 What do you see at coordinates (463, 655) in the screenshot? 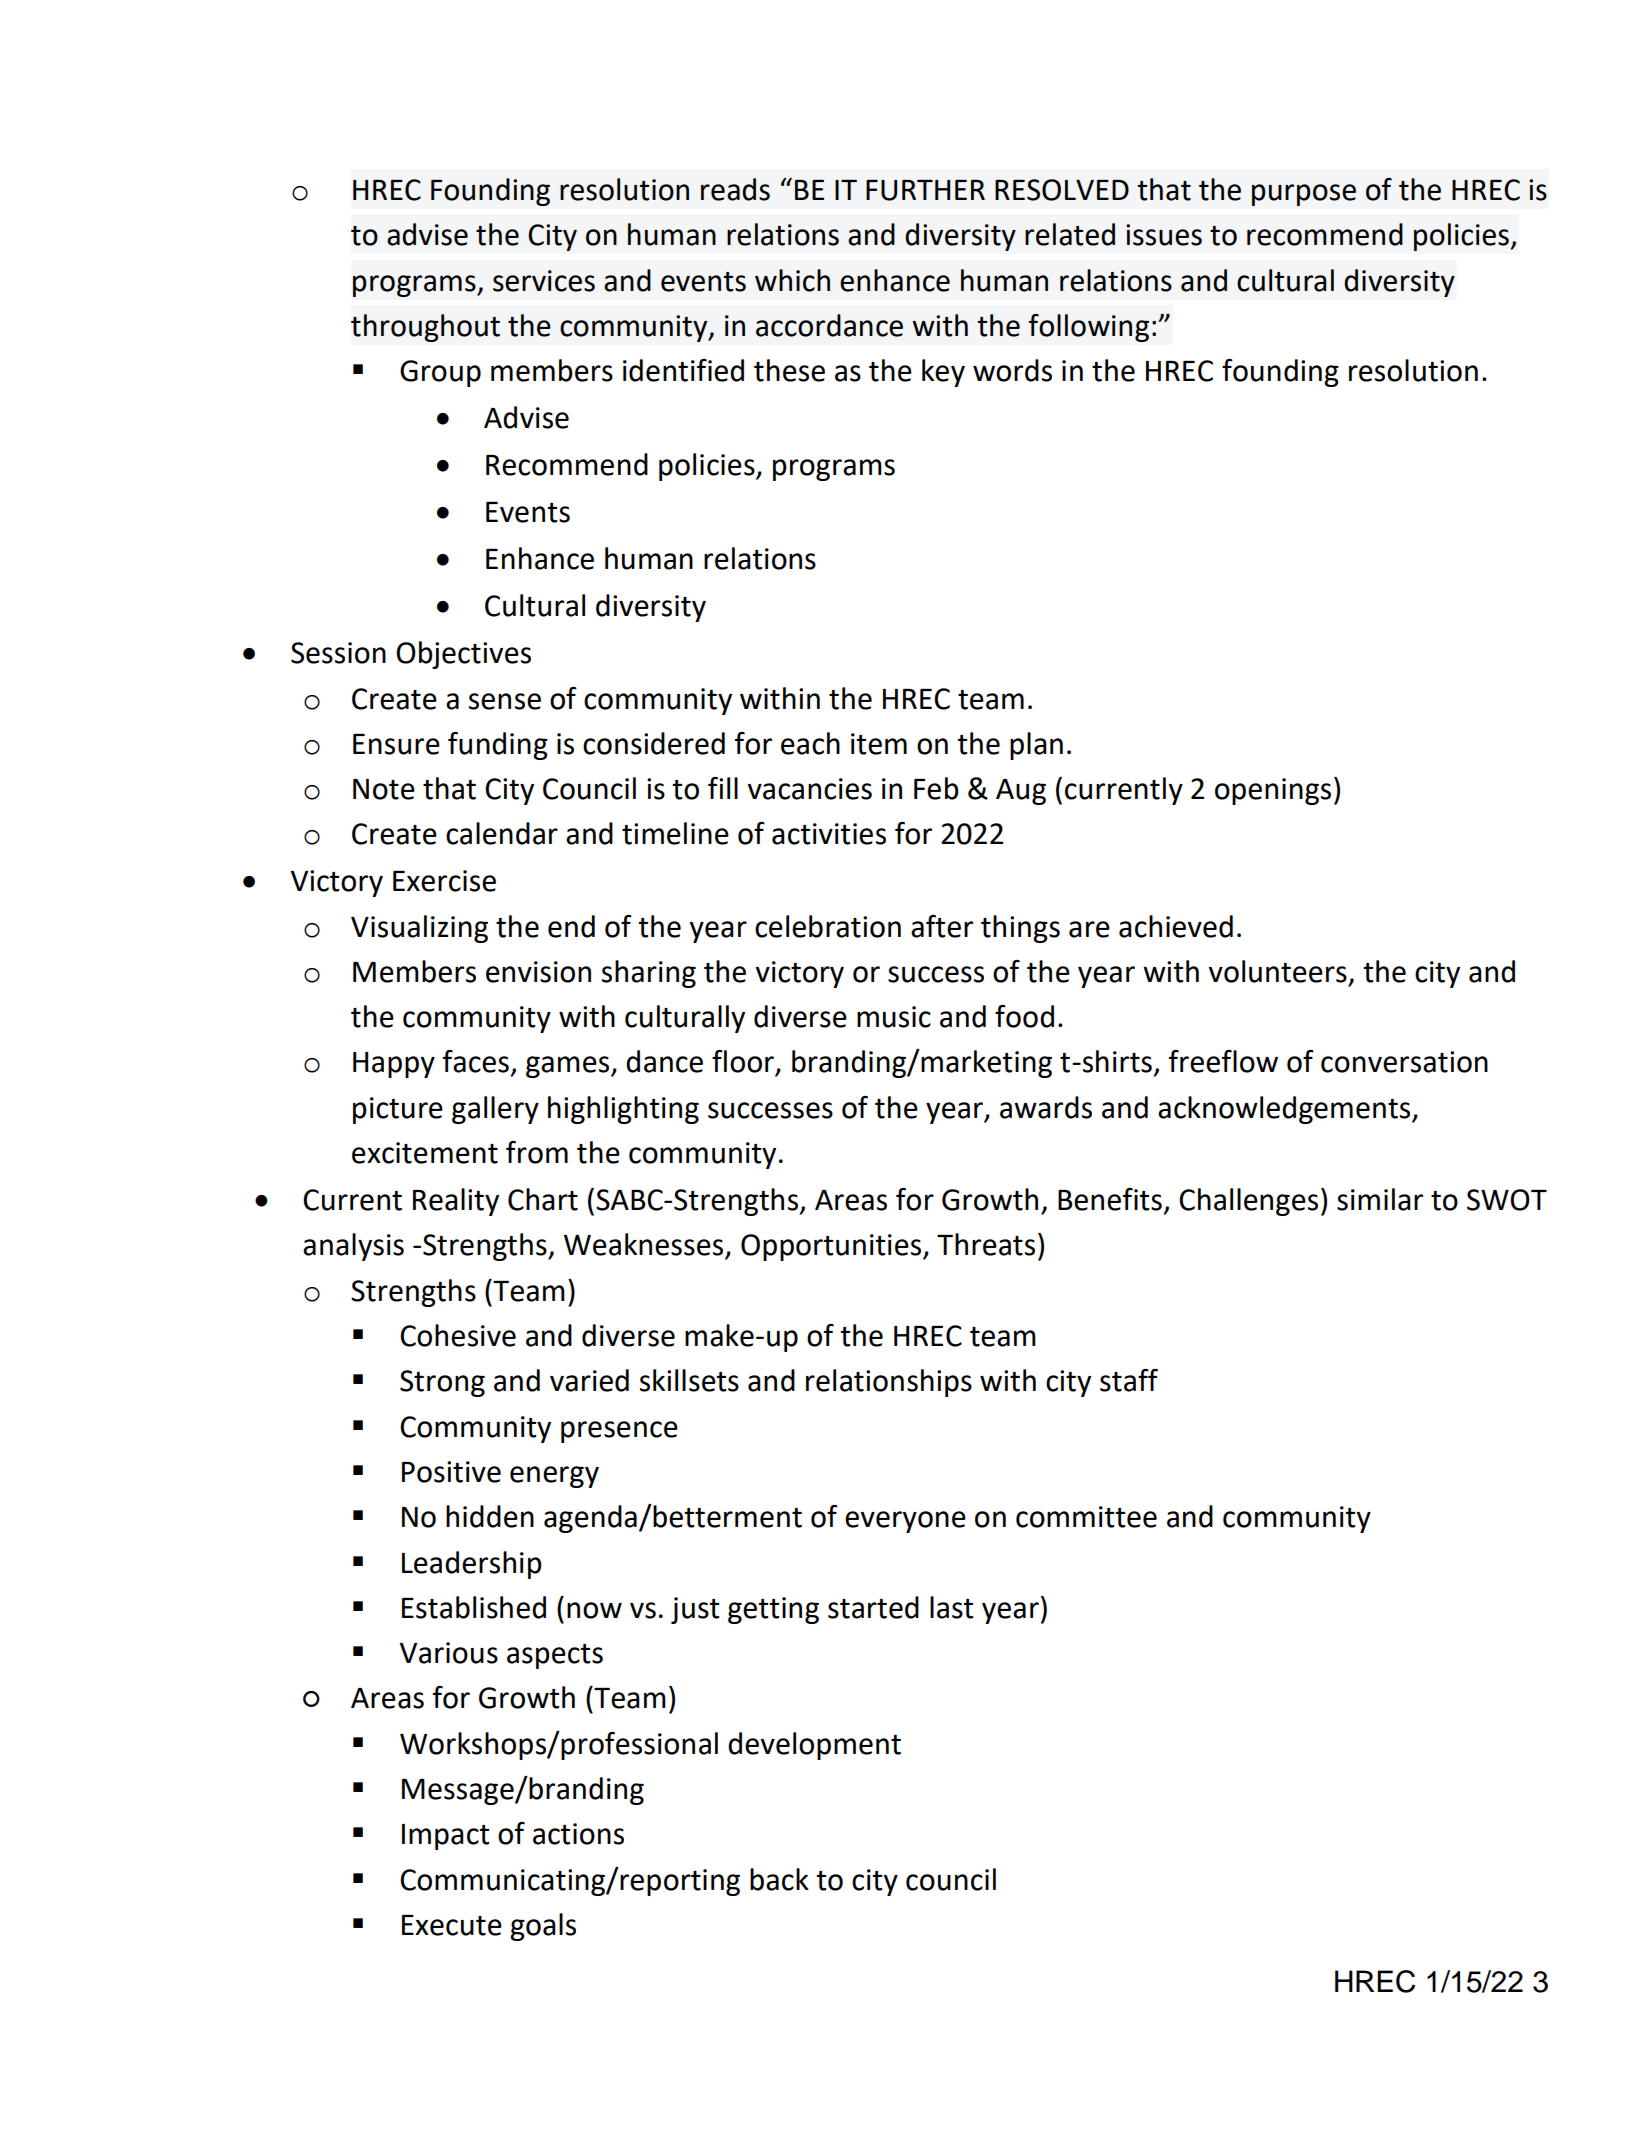
I see `Objectives` at bounding box center [463, 655].
